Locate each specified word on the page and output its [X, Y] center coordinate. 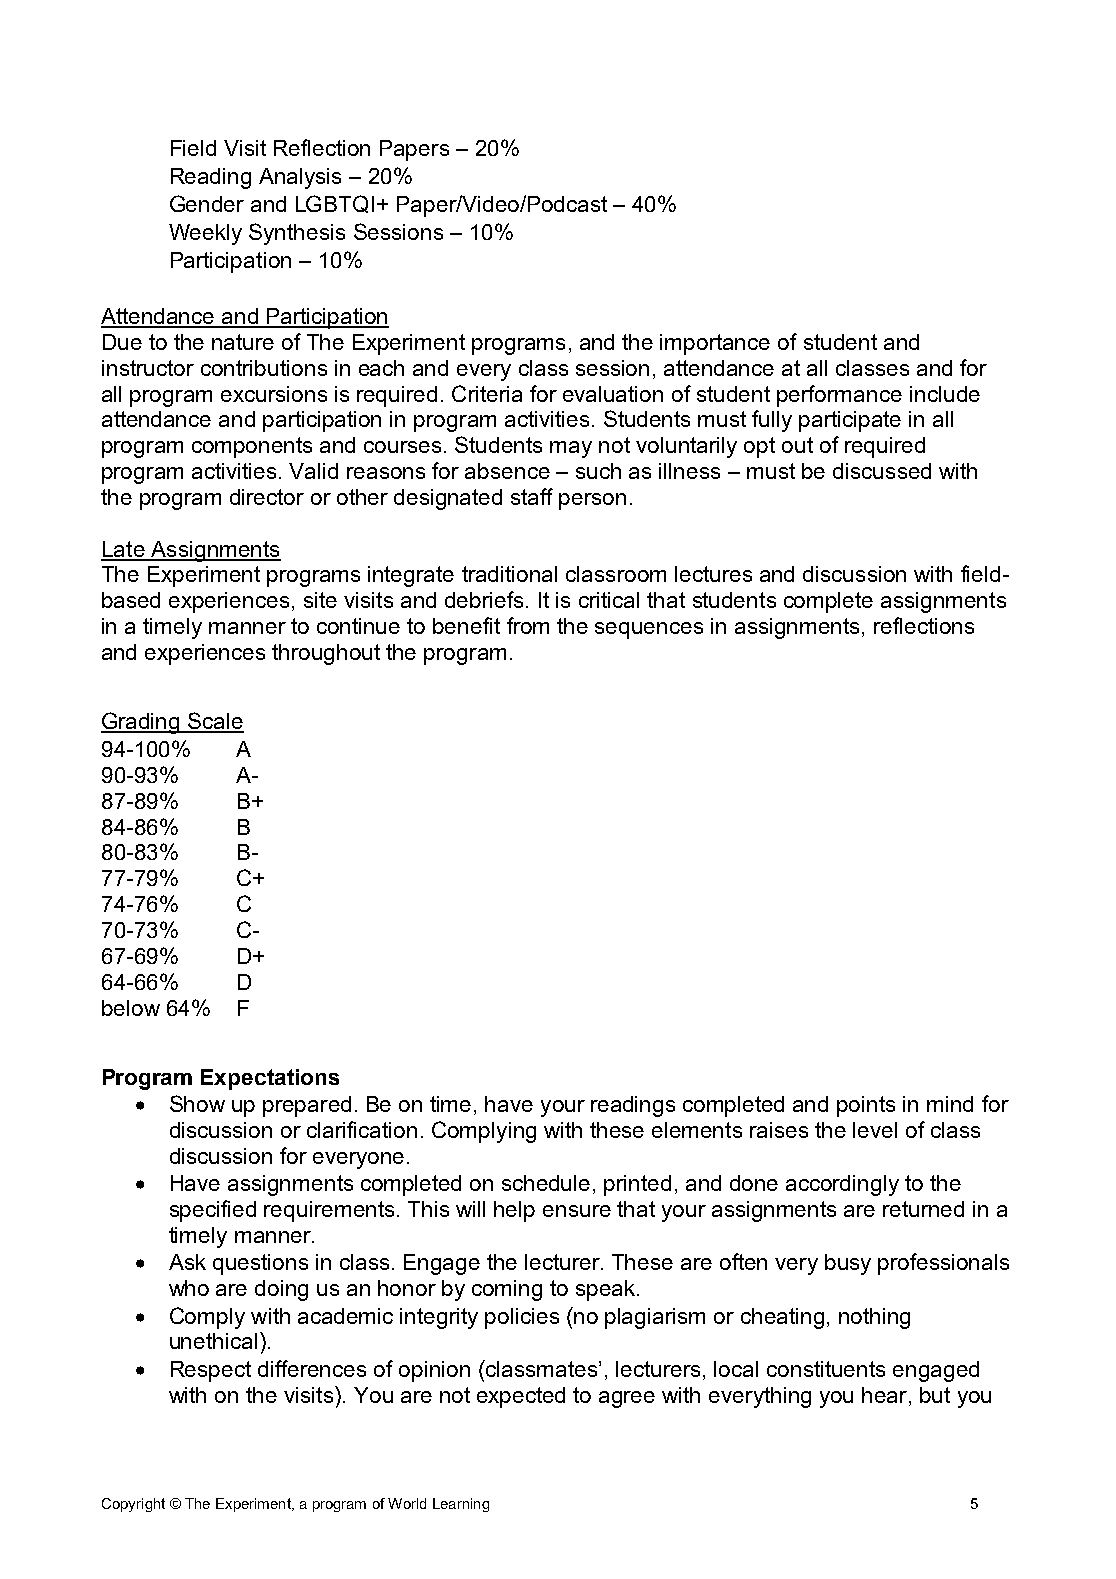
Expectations [270, 1079]
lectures [713, 574]
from [528, 625]
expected [521, 1397]
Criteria [487, 393]
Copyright [133, 1505]
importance [715, 344]
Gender [207, 203]
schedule [546, 1183]
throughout [326, 654]
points [866, 1106]
